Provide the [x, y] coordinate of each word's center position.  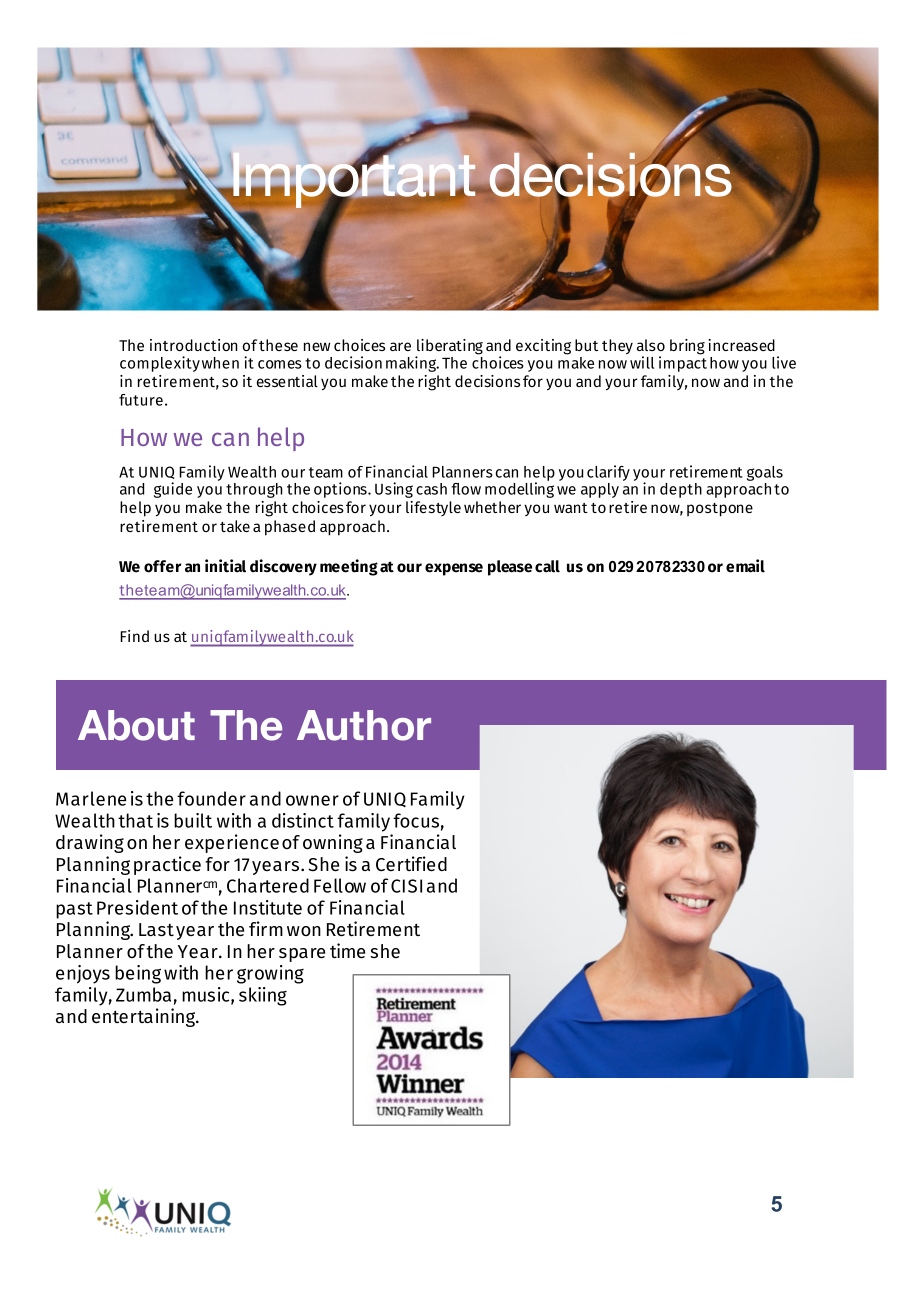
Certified [411, 864]
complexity [160, 364]
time [347, 951]
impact [683, 363]
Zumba [143, 994]
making [412, 364]
